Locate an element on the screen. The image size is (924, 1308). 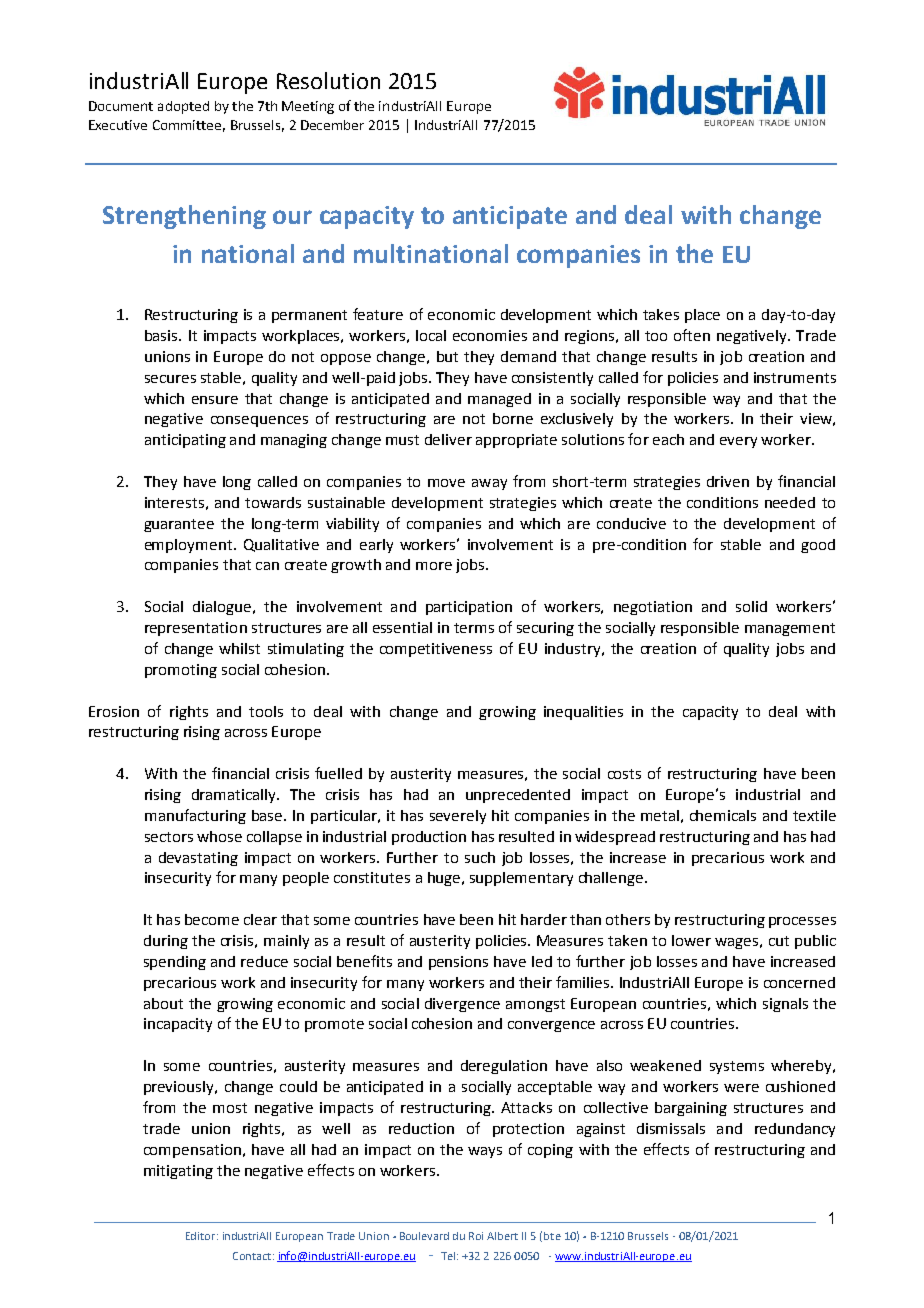
competitiveness is located at coordinates (436, 650).
